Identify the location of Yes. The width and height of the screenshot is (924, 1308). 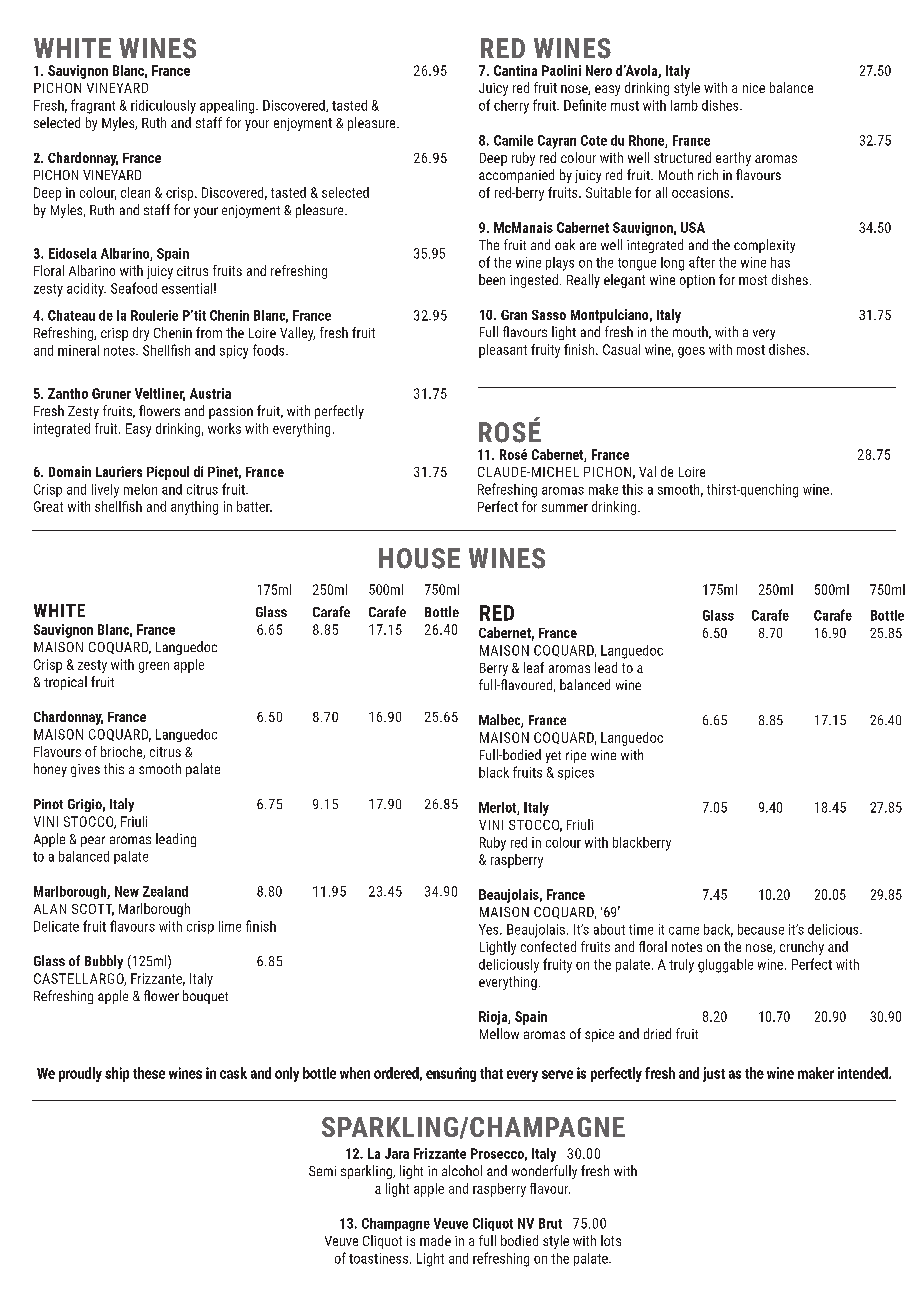
(490, 929).
